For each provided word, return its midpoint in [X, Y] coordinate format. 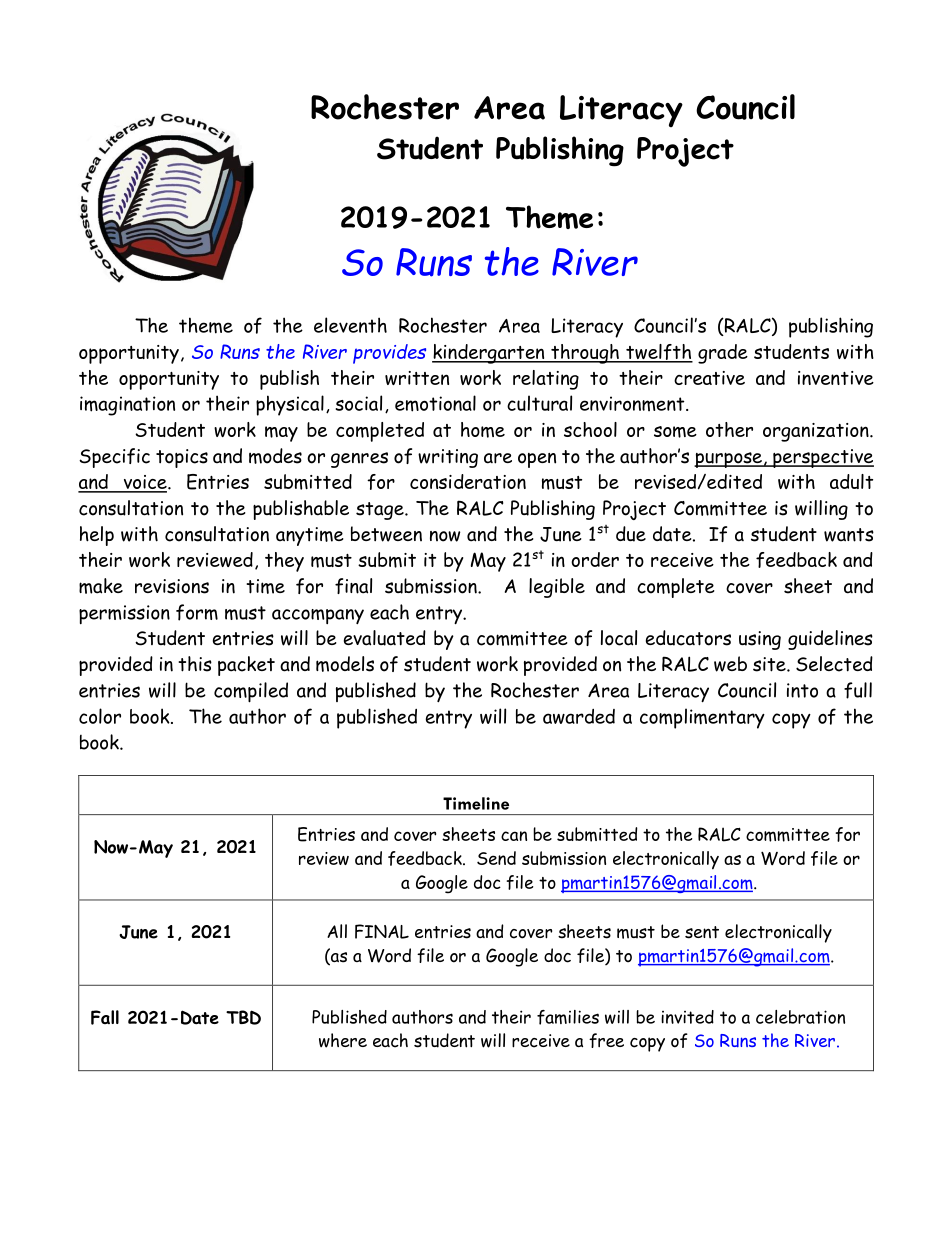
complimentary [702, 718]
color [100, 716]
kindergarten [489, 354]
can [514, 836]
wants [849, 535]
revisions [172, 586]
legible [557, 588]
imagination [127, 406]
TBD [243, 1017]
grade [723, 354]
